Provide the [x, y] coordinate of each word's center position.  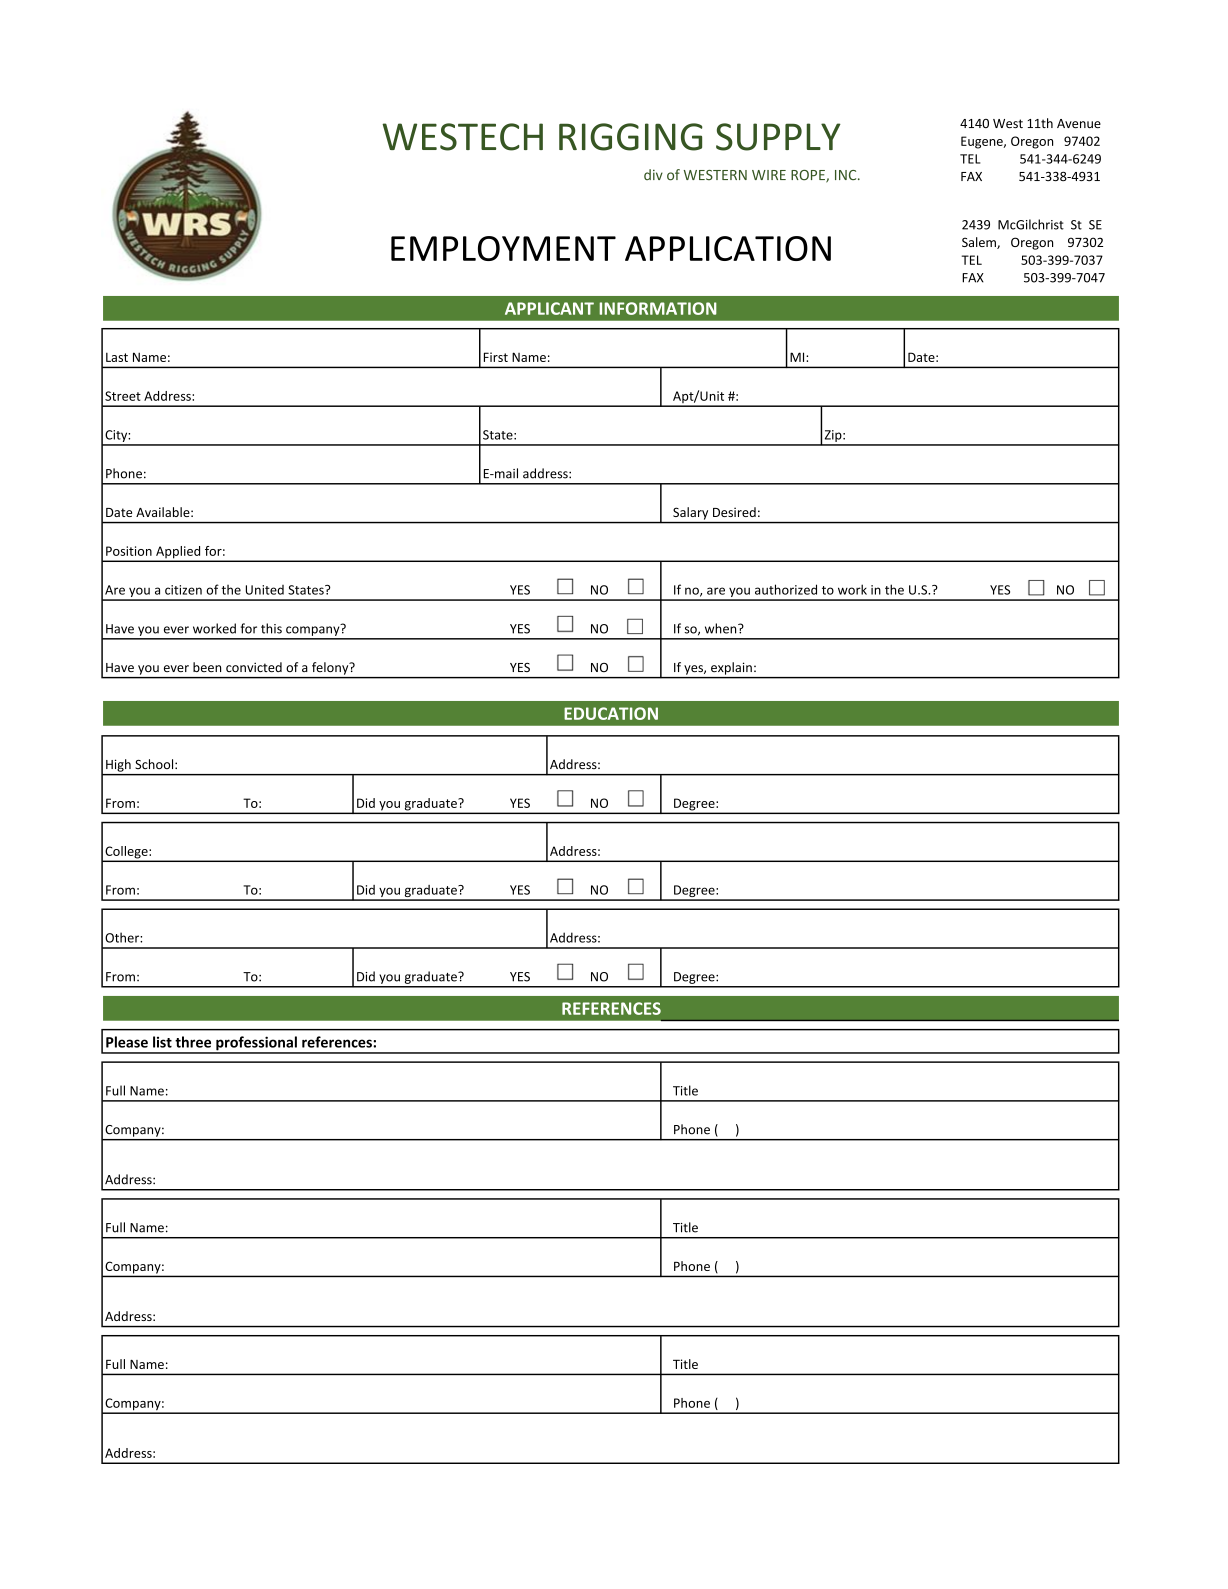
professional [256, 1044]
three [193, 1042]
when [722, 628]
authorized [786, 589]
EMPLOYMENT [503, 248]
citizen [183, 590]
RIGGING [631, 137]
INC [847, 175]
